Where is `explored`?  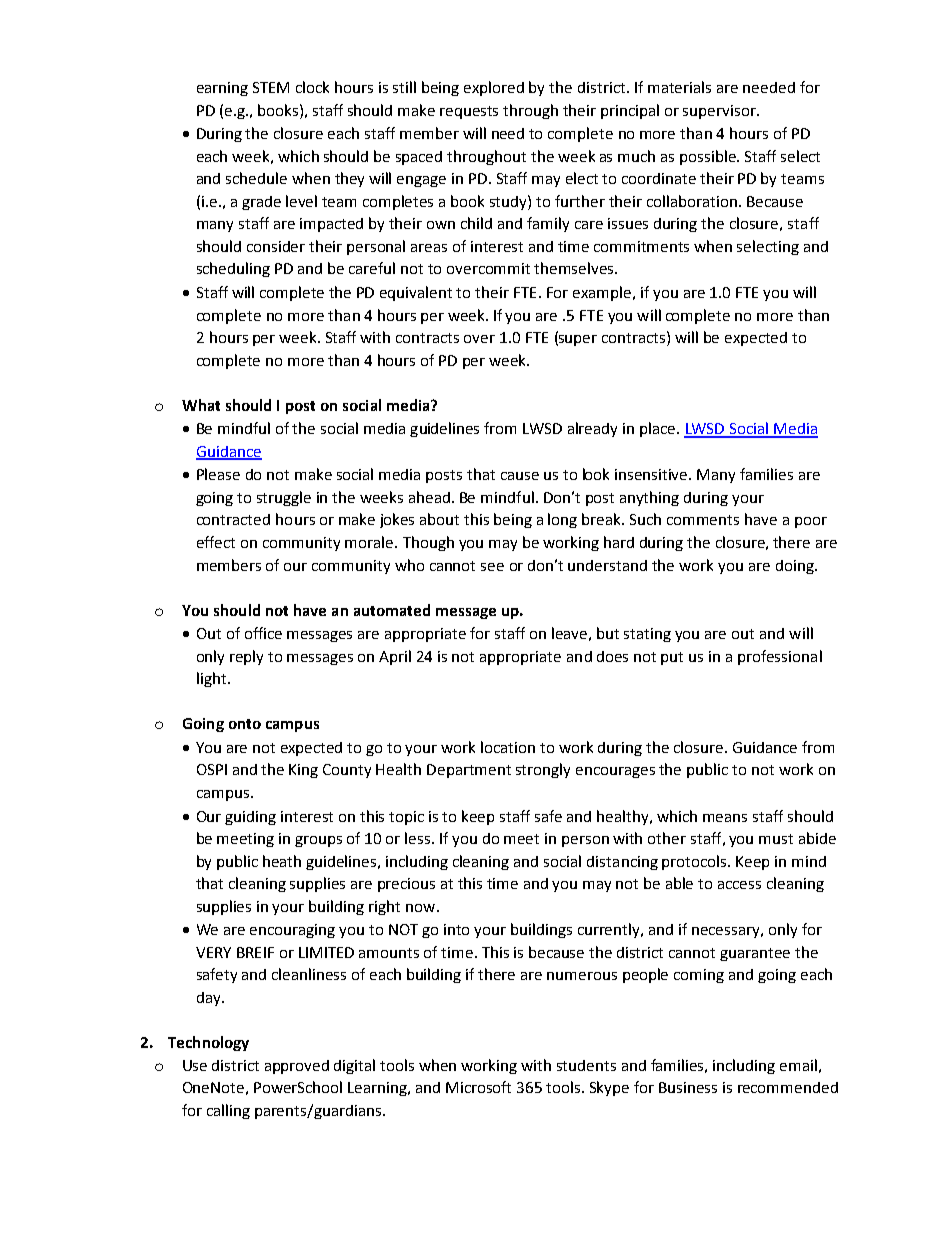 explored is located at coordinates (494, 88).
